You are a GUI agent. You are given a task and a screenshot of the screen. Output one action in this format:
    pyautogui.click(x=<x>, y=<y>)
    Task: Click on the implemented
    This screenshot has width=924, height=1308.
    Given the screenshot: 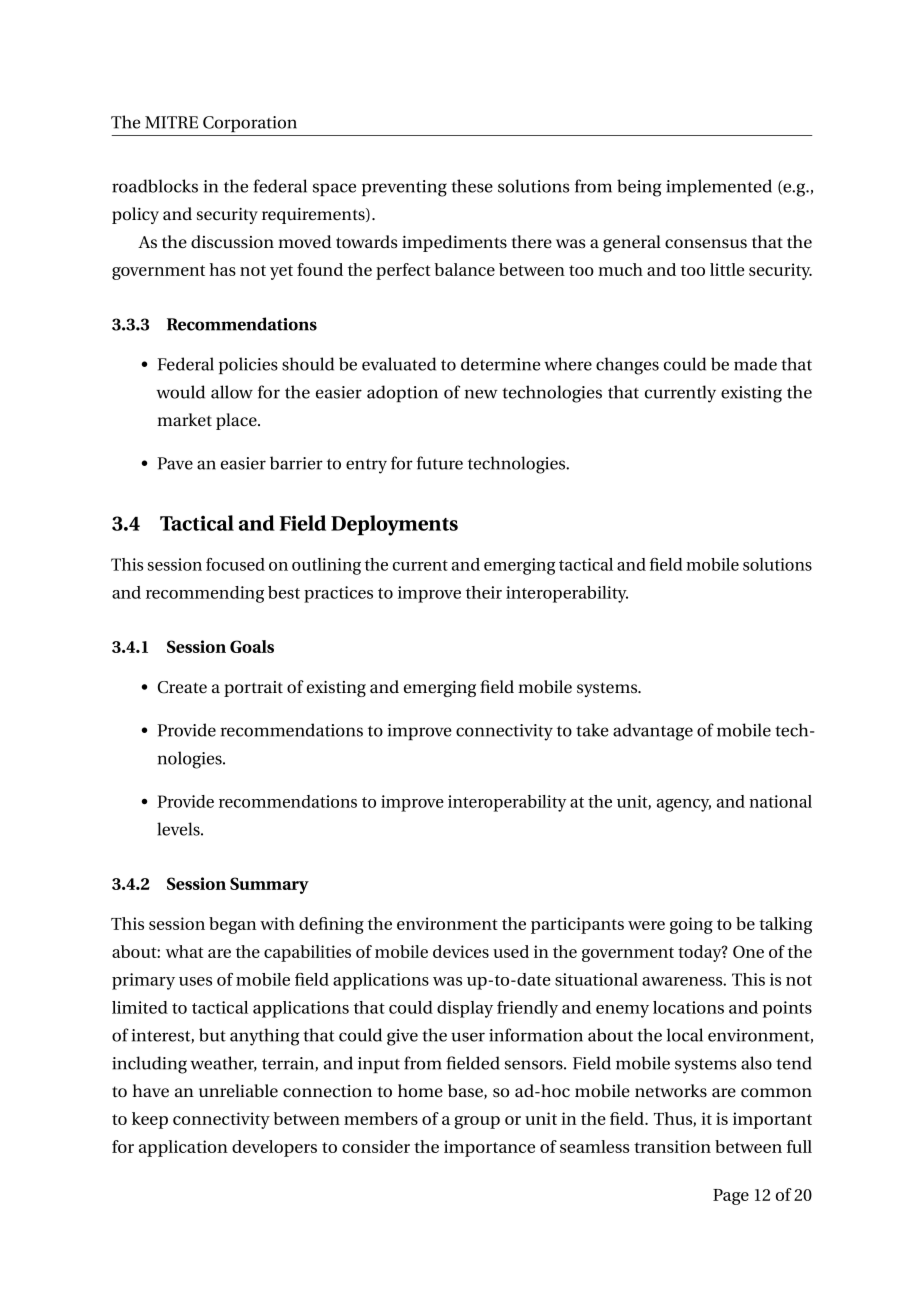 What is the action you would take?
    pyautogui.click(x=719, y=187)
